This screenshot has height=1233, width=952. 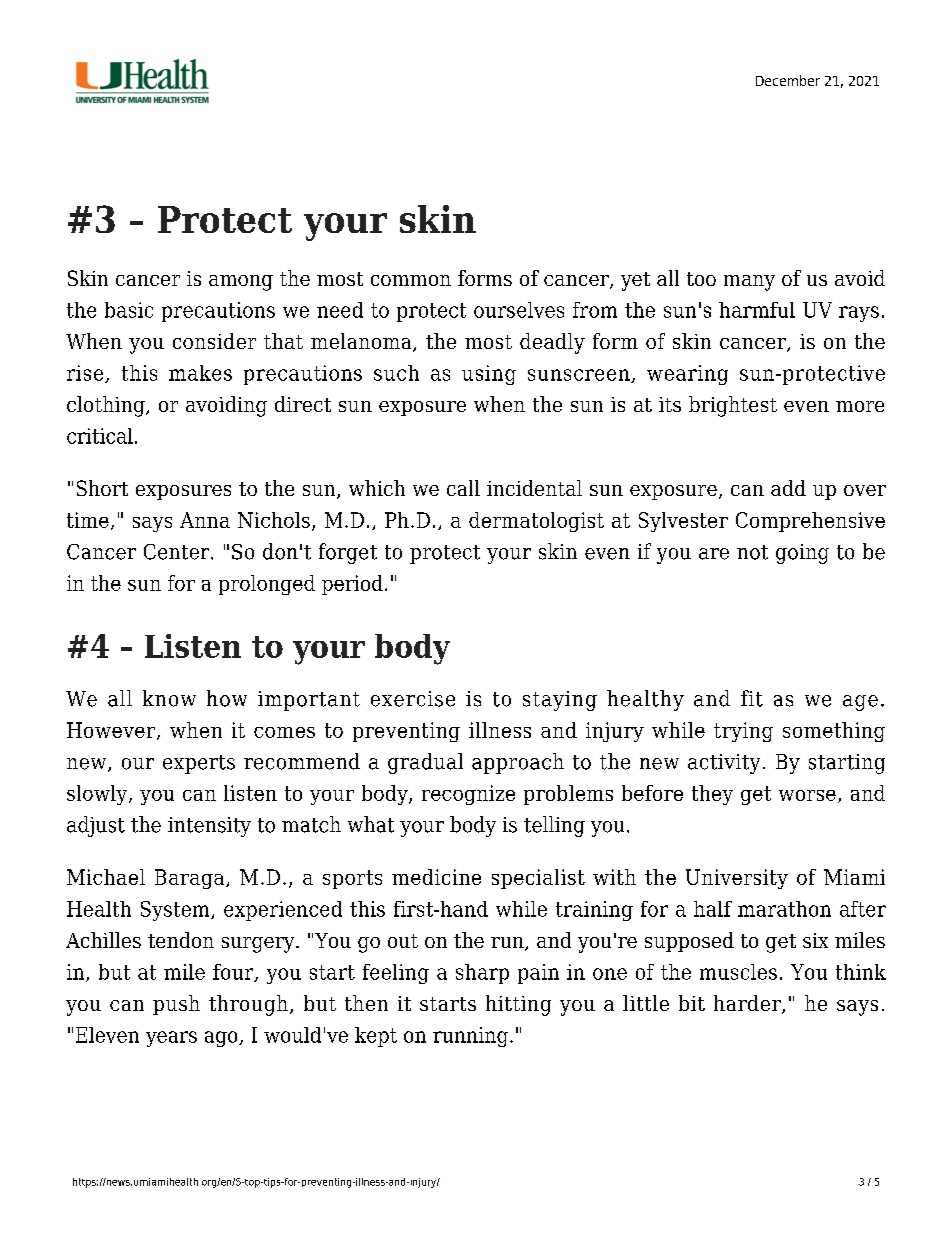 What do you see at coordinates (411, 280) in the screenshot?
I see `common` at bounding box center [411, 280].
